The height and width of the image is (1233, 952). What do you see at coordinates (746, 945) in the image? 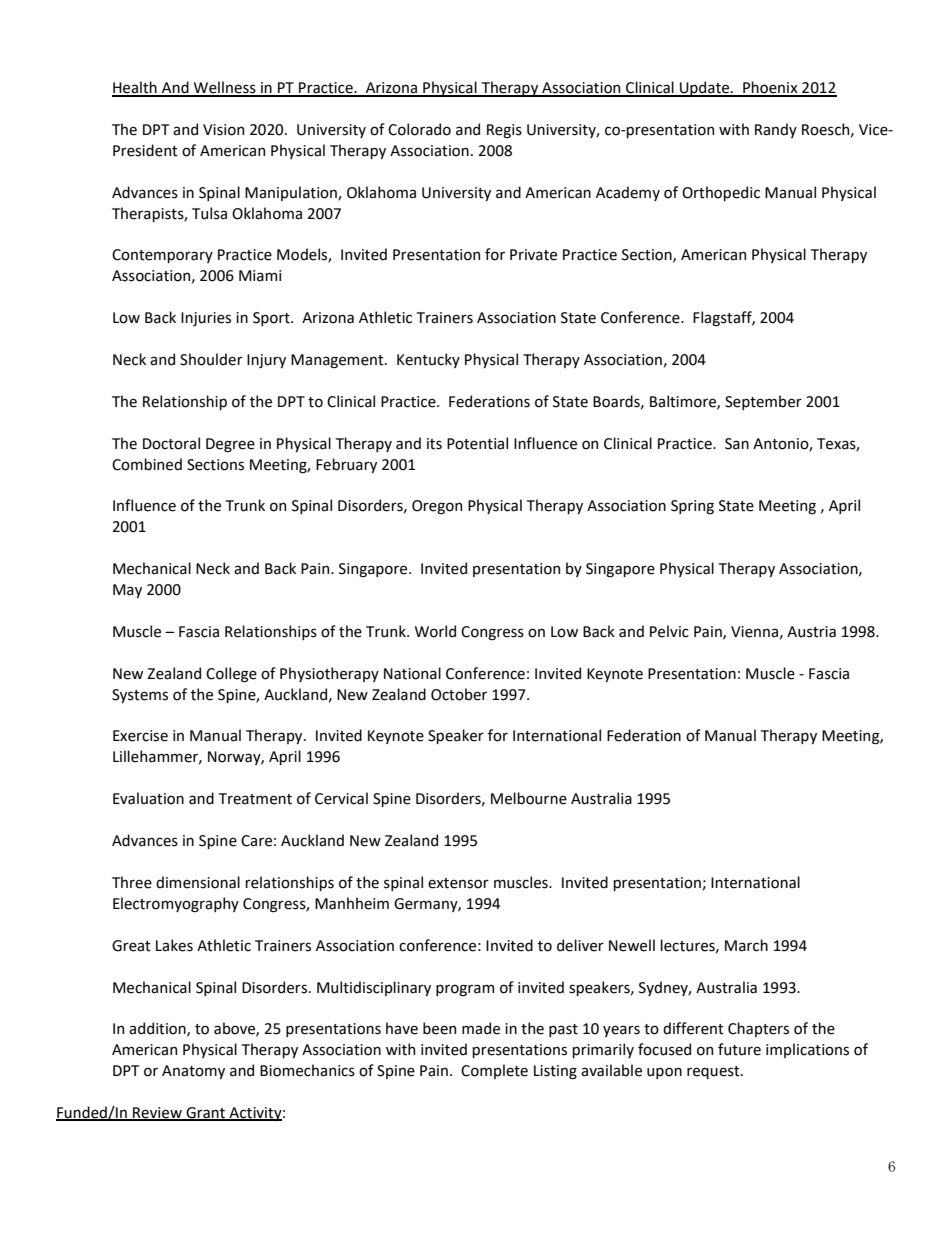
I see `March` at bounding box center [746, 945].
